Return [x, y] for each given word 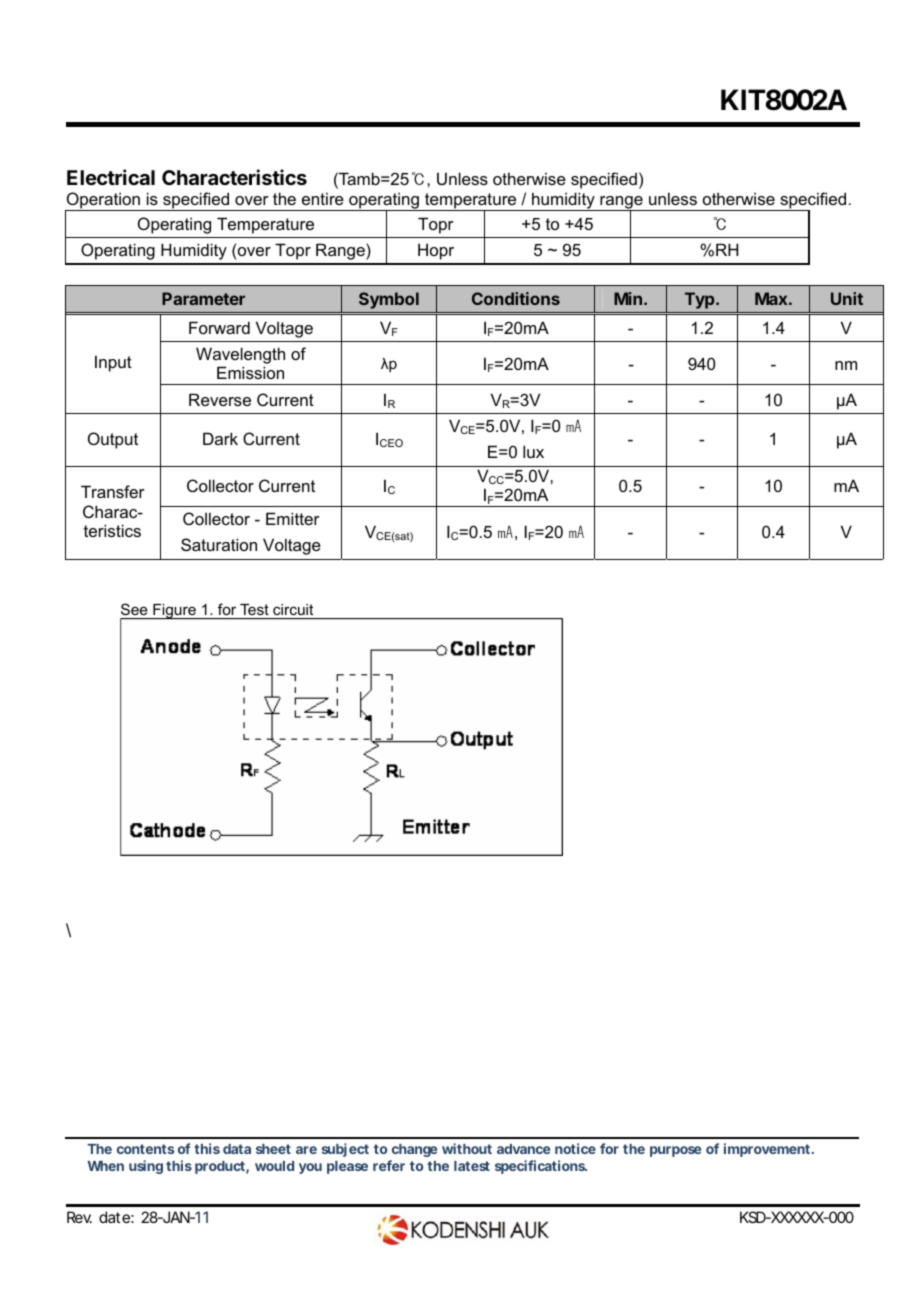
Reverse [220, 399]
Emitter [293, 518]
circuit [293, 609]
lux [533, 451]
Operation [103, 202]
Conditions [516, 298]
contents [146, 1149]
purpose [675, 1151]
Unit [847, 298]
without [467, 1148]
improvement [768, 1150]
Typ [701, 300]
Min [628, 298]
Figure [174, 611]
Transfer [113, 491]
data [237, 1149]
